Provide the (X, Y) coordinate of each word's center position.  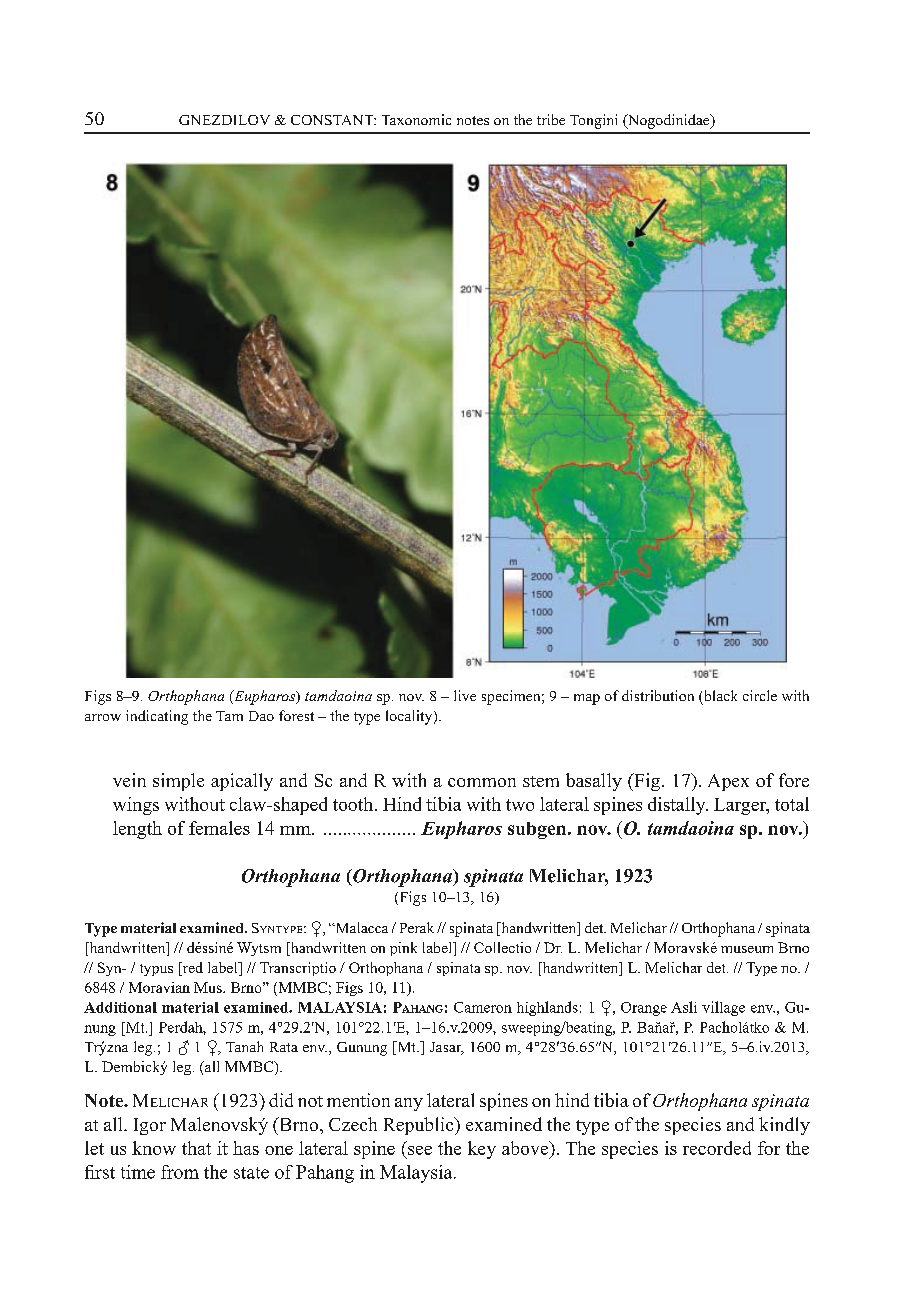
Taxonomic (416, 119)
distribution (658, 695)
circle (760, 695)
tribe (551, 119)
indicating (157, 717)
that (196, 1148)
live (465, 695)
